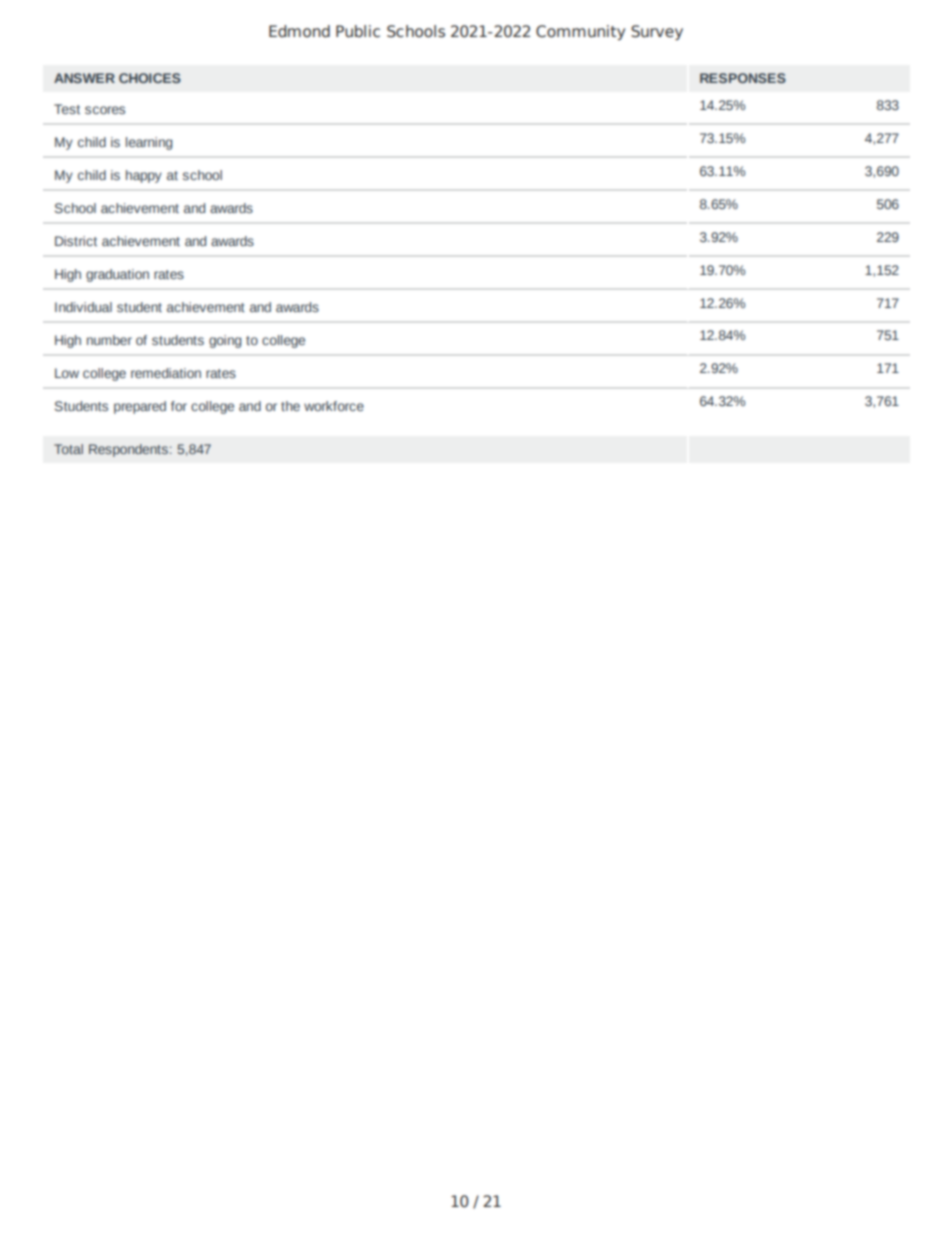  I want to click on workforce, so click(334, 406).
